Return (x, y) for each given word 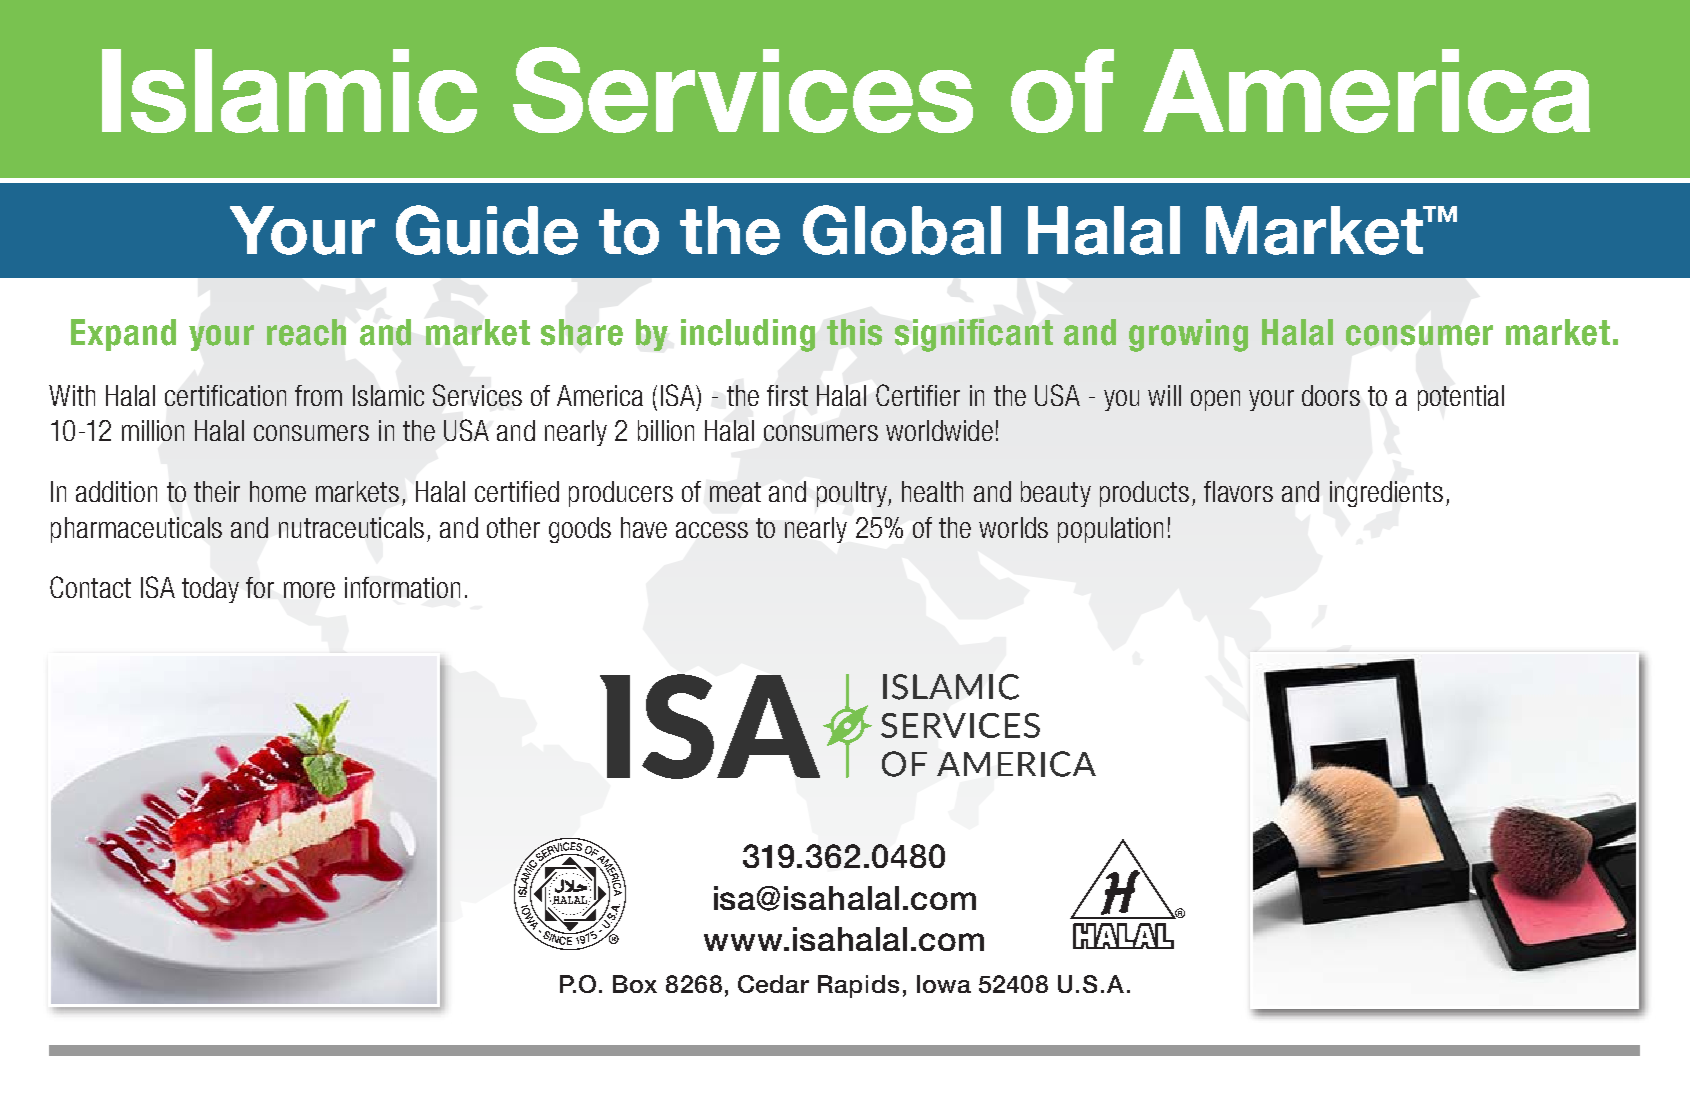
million (153, 430)
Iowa (944, 984)
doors (1331, 395)
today (210, 590)
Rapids (858, 986)
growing (1188, 335)
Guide (487, 230)
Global (902, 230)
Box (635, 984)
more (309, 590)
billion (666, 430)
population (1110, 530)
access (712, 530)
